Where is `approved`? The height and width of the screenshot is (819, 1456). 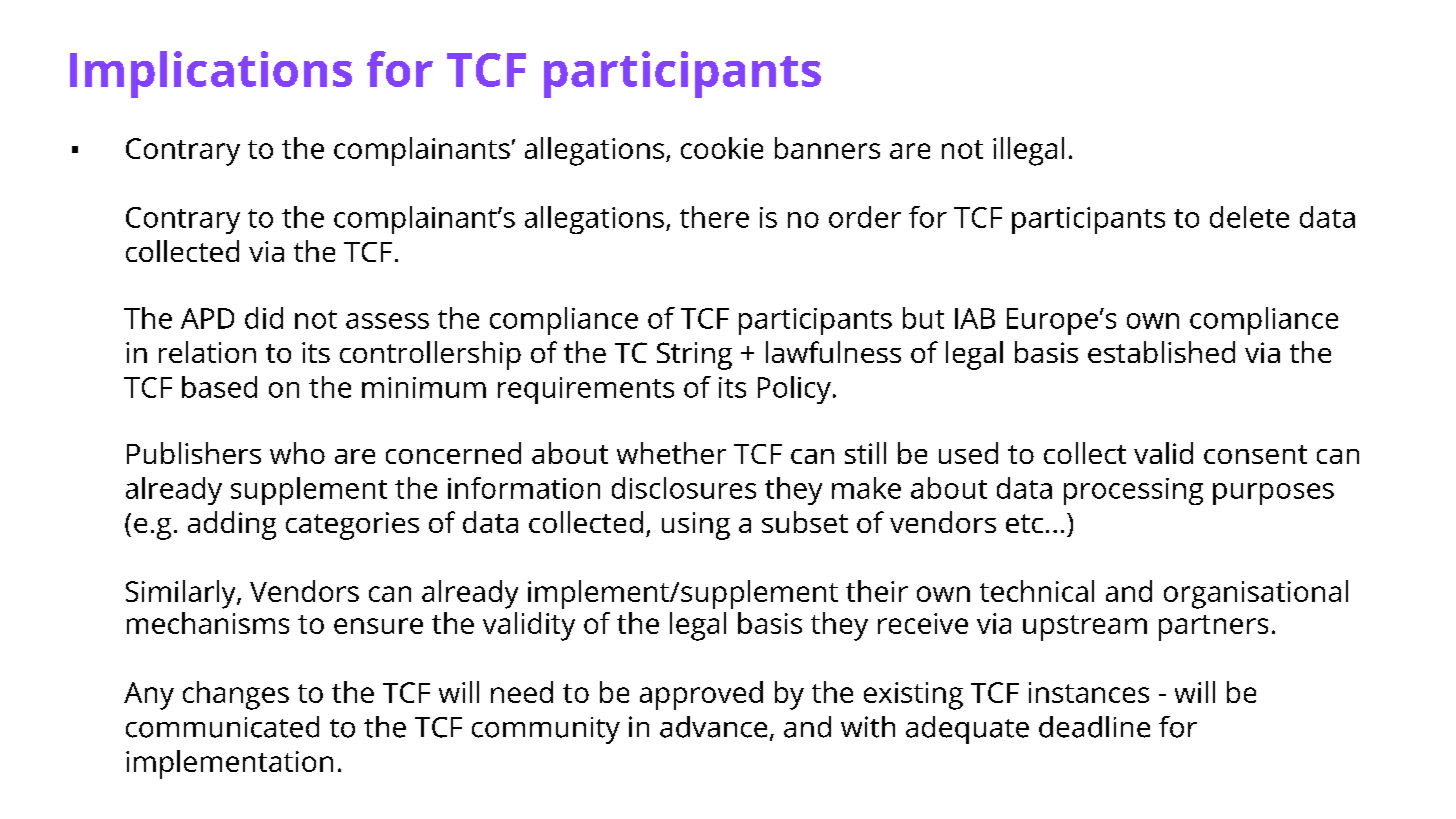
approved is located at coordinates (701, 695).
